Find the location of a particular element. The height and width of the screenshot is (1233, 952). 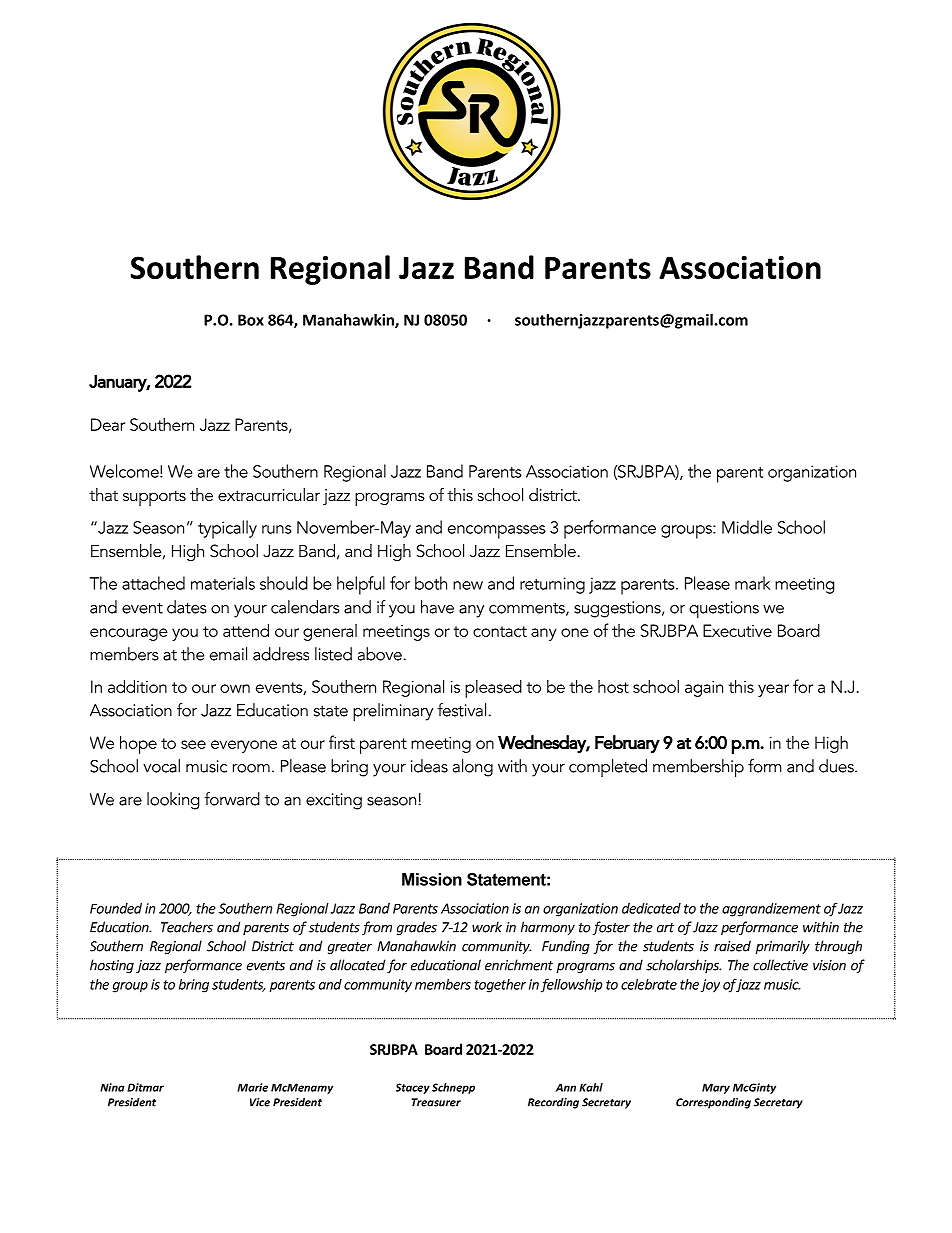

contact is located at coordinates (500, 631).
